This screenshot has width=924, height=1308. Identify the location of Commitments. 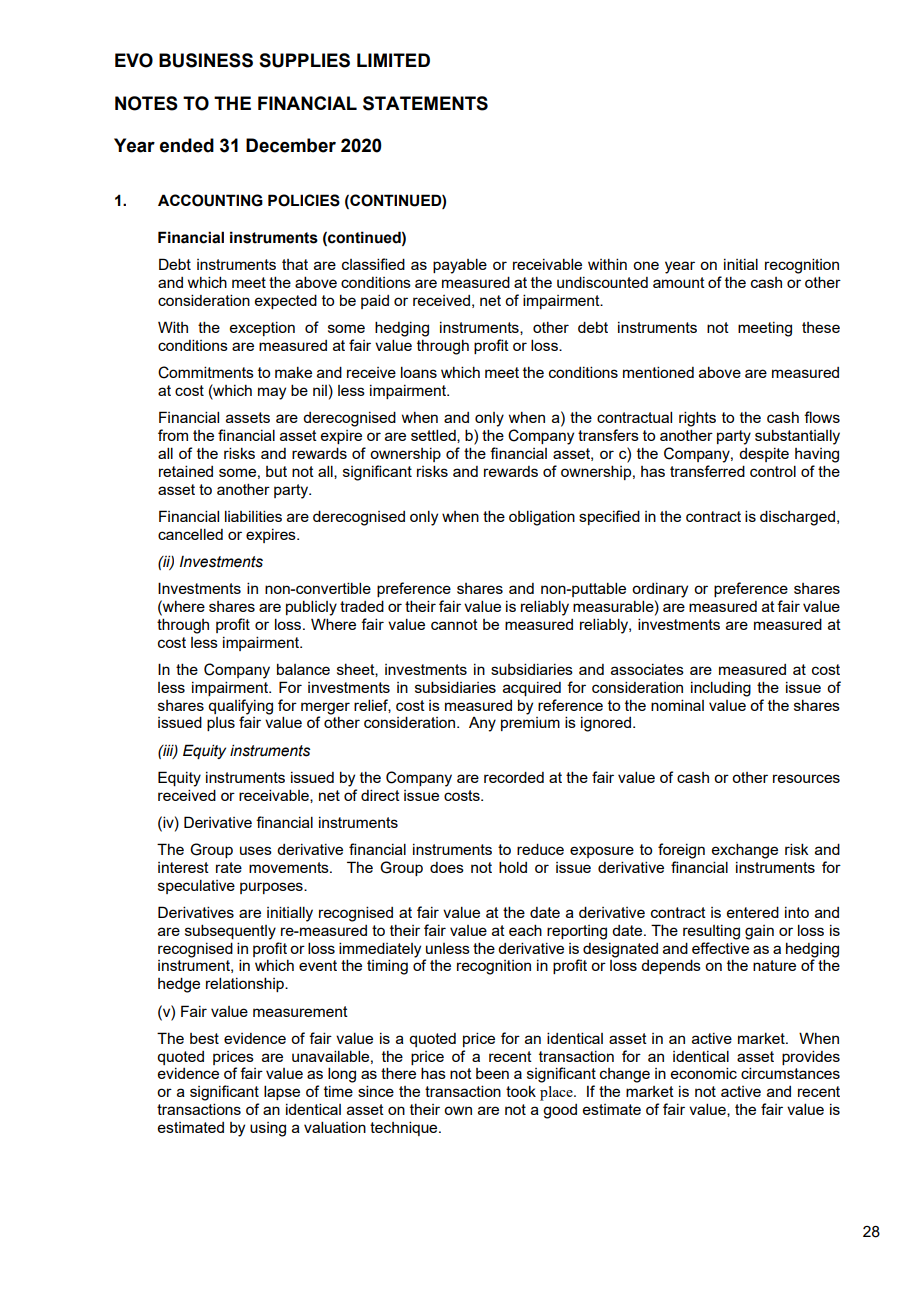
(206, 372).
